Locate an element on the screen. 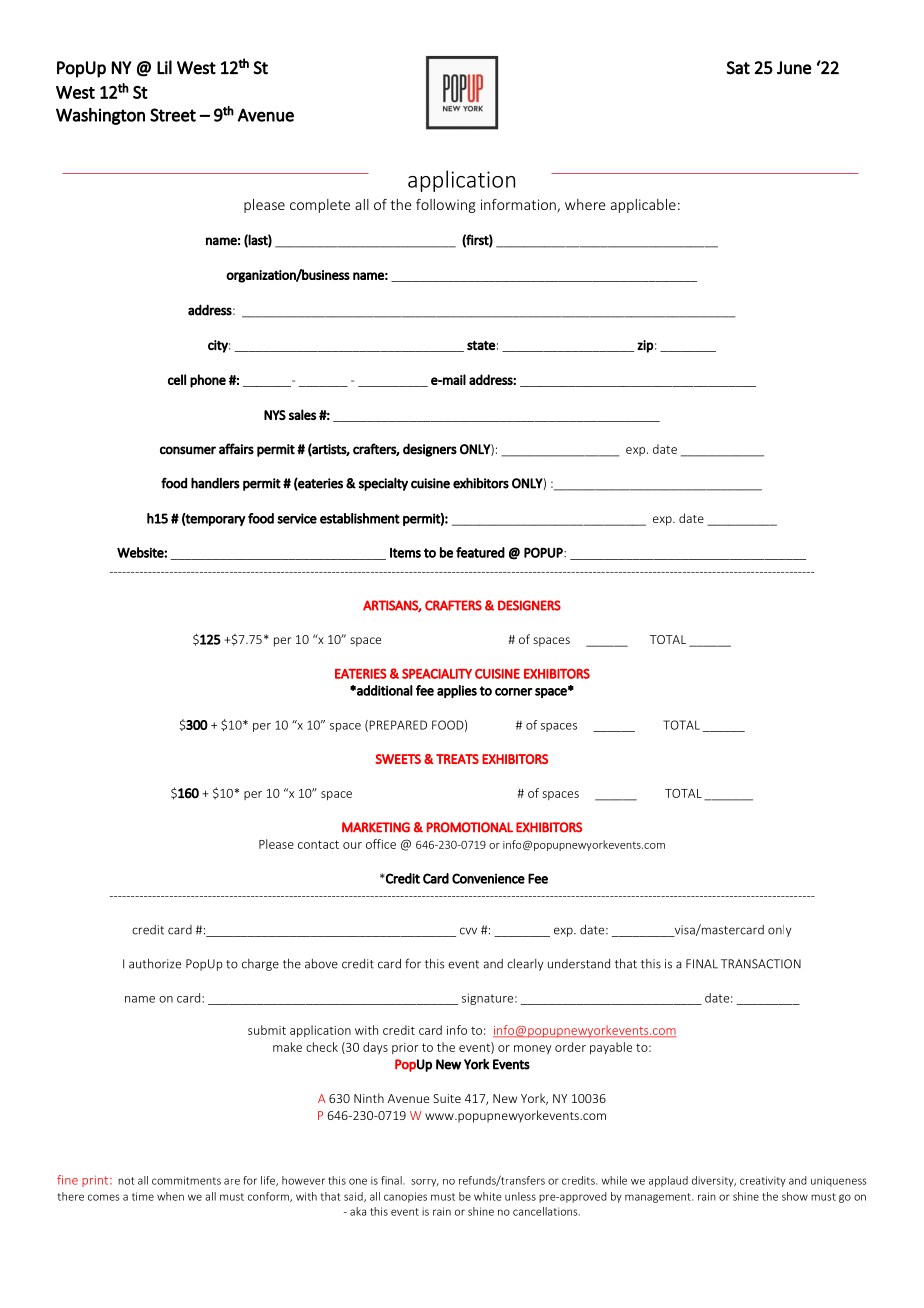  Street is located at coordinates (173, 115).
